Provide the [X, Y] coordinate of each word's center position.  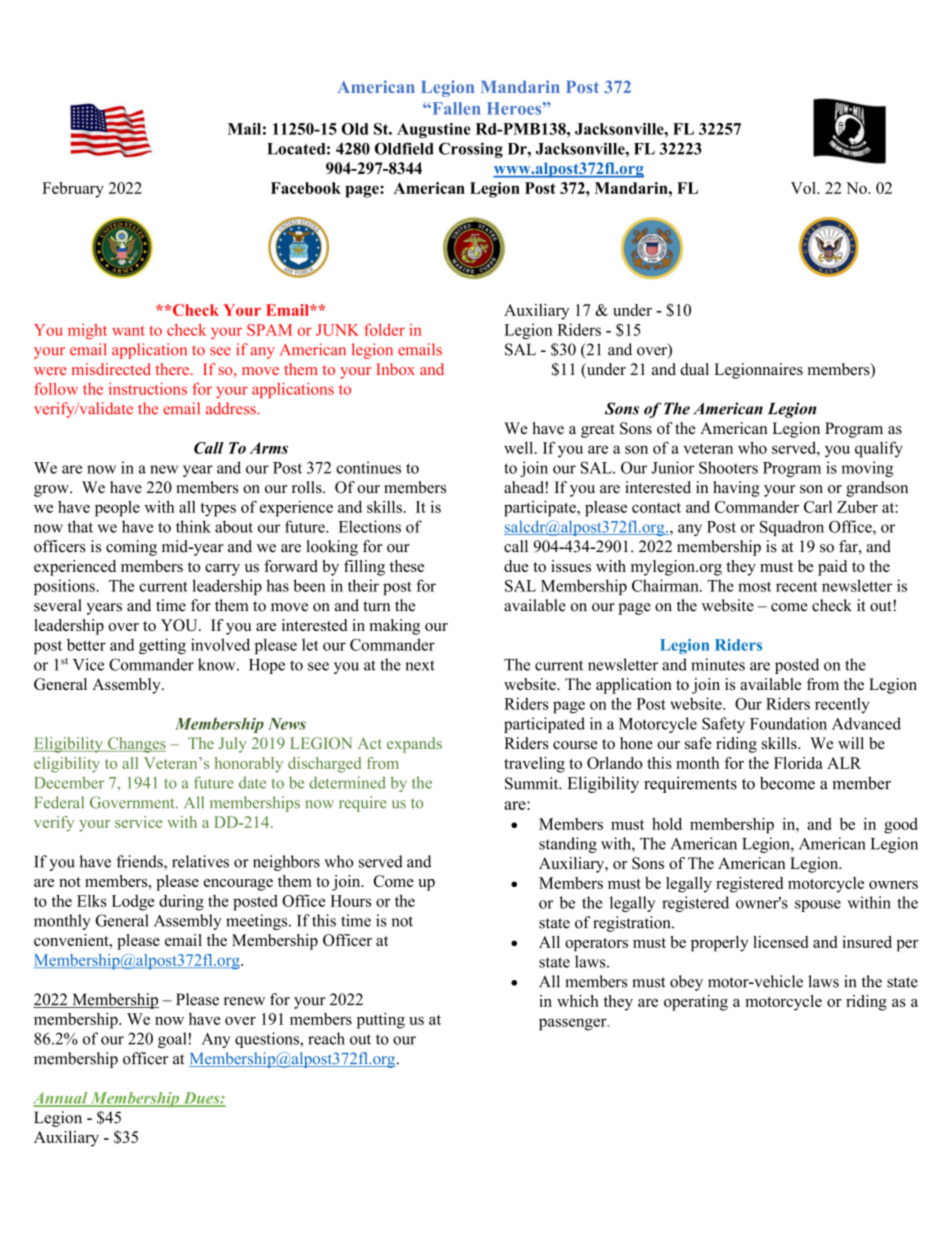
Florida [798, 763]
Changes [136, 745]
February [73, 190]
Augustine [434, 131]
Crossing [471, 150]
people [117, 509]
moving [867, 469]
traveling [534, 765]
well [520, 447]
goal [172, 1040]
